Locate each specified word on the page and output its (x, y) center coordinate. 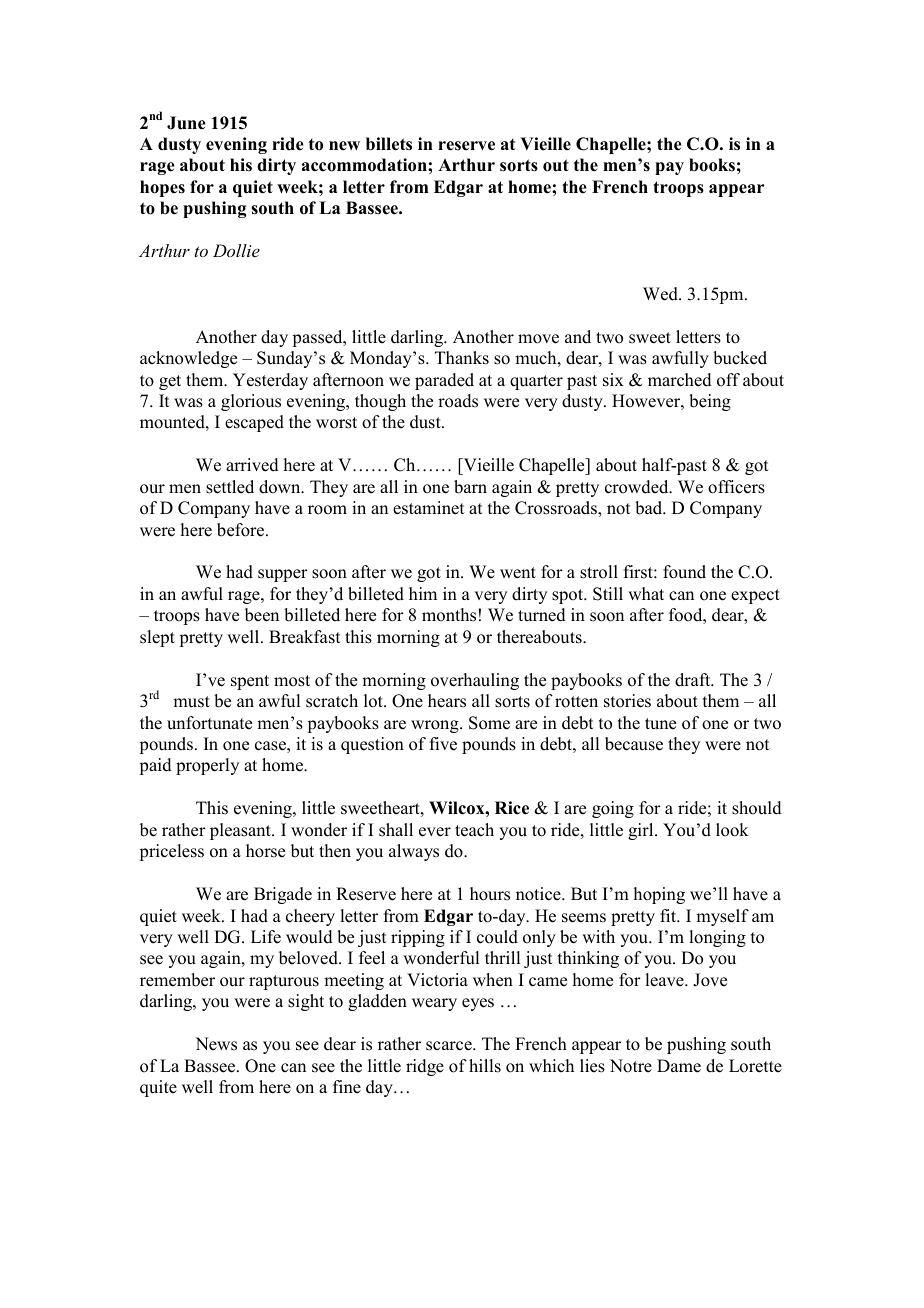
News (216, 1044)
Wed (661, 294)
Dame (679, 1066)
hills (485, 1066)
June (186, 123)
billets (389, 144)
